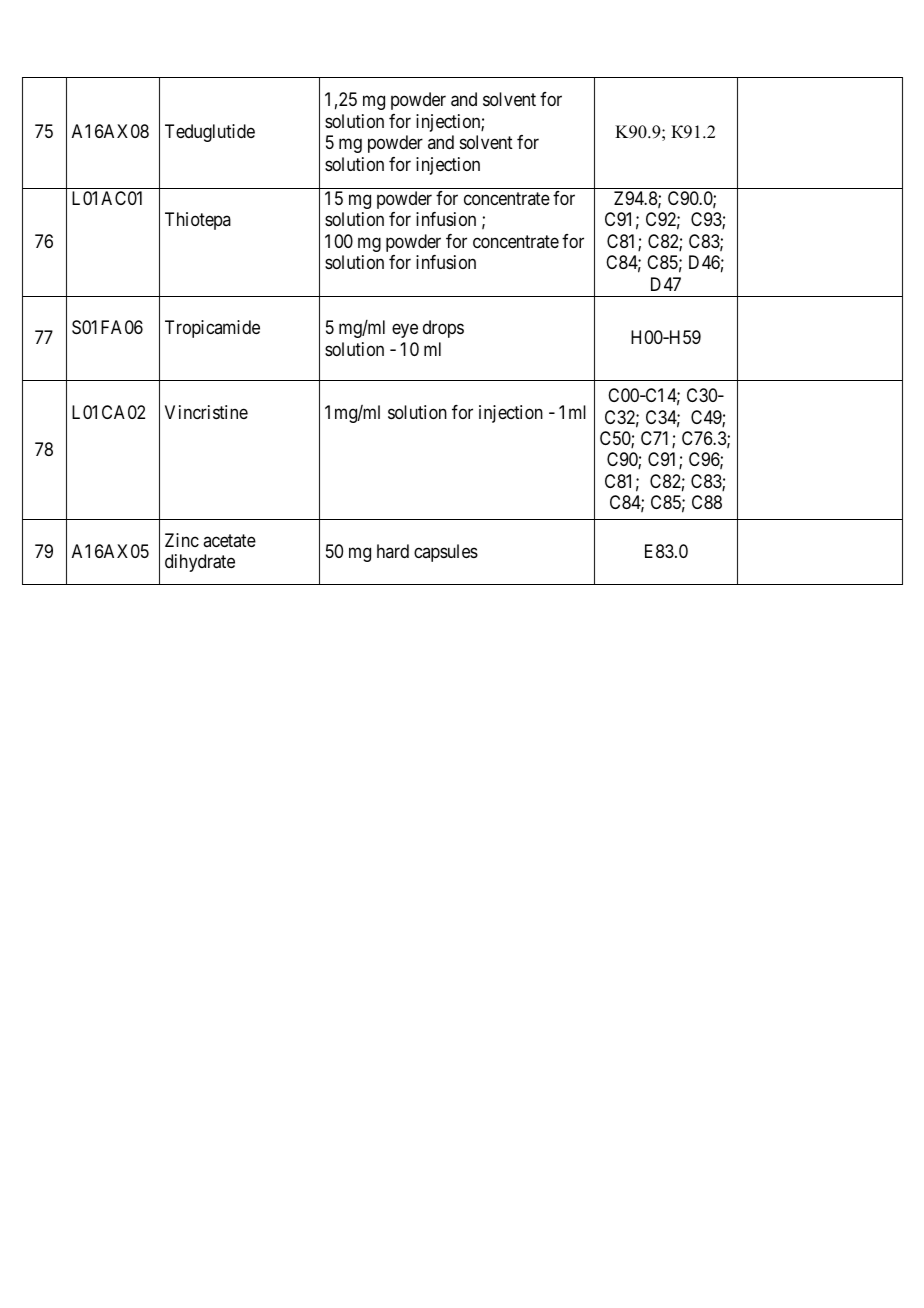 Image resolution: width=924 pixels, height=1308 pixels. I want to click on Vincristine, so click(206, 412).
